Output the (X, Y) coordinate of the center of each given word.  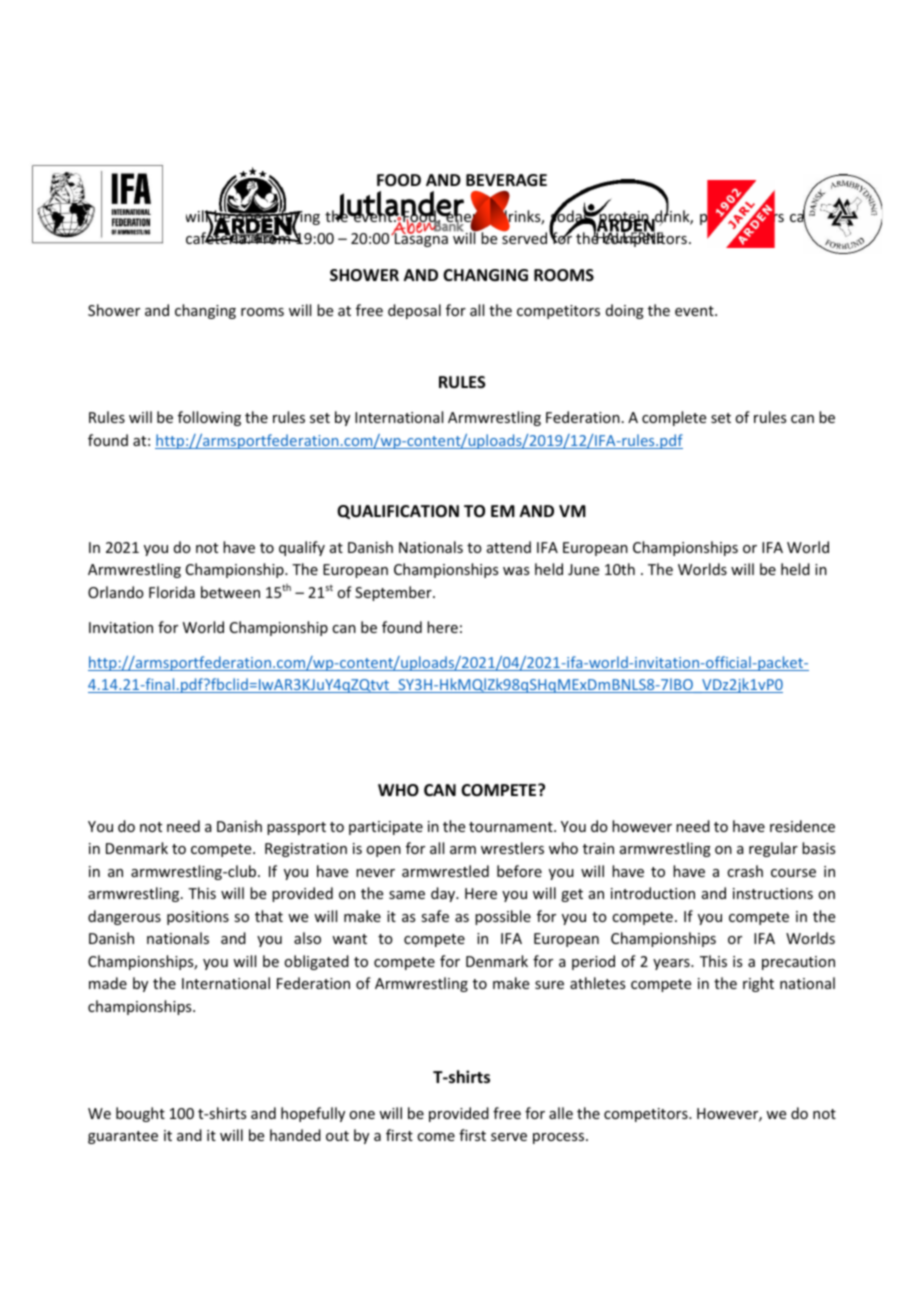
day (444, 894)
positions (198, 918)
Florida (172, 592)
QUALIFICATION (398, 512)
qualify (302, 548)
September (394, 593)
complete (674, 418)
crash (745, 871)
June (583, 569)
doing (625, 311)
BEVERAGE (506, 180)
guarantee (123, 1137)
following (209, 418)
